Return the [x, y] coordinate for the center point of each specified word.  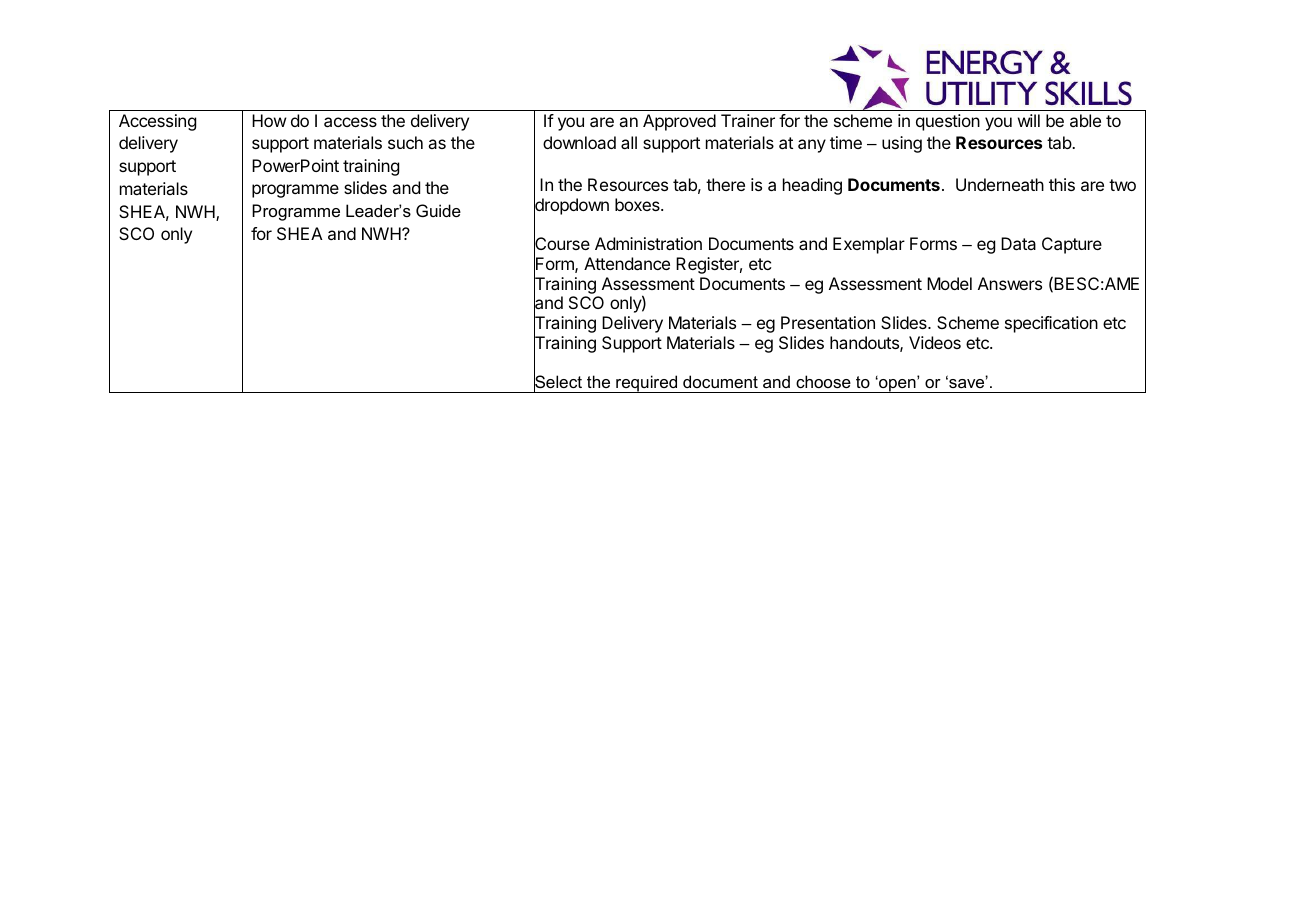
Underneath [1000, 184]
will [1029, 120]
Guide [438, 210]
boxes [638, 204]
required [647, 384]
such [405, 142]
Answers [1010, 283]
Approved [679, 122]
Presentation [828, 322]
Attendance [627, 263]
